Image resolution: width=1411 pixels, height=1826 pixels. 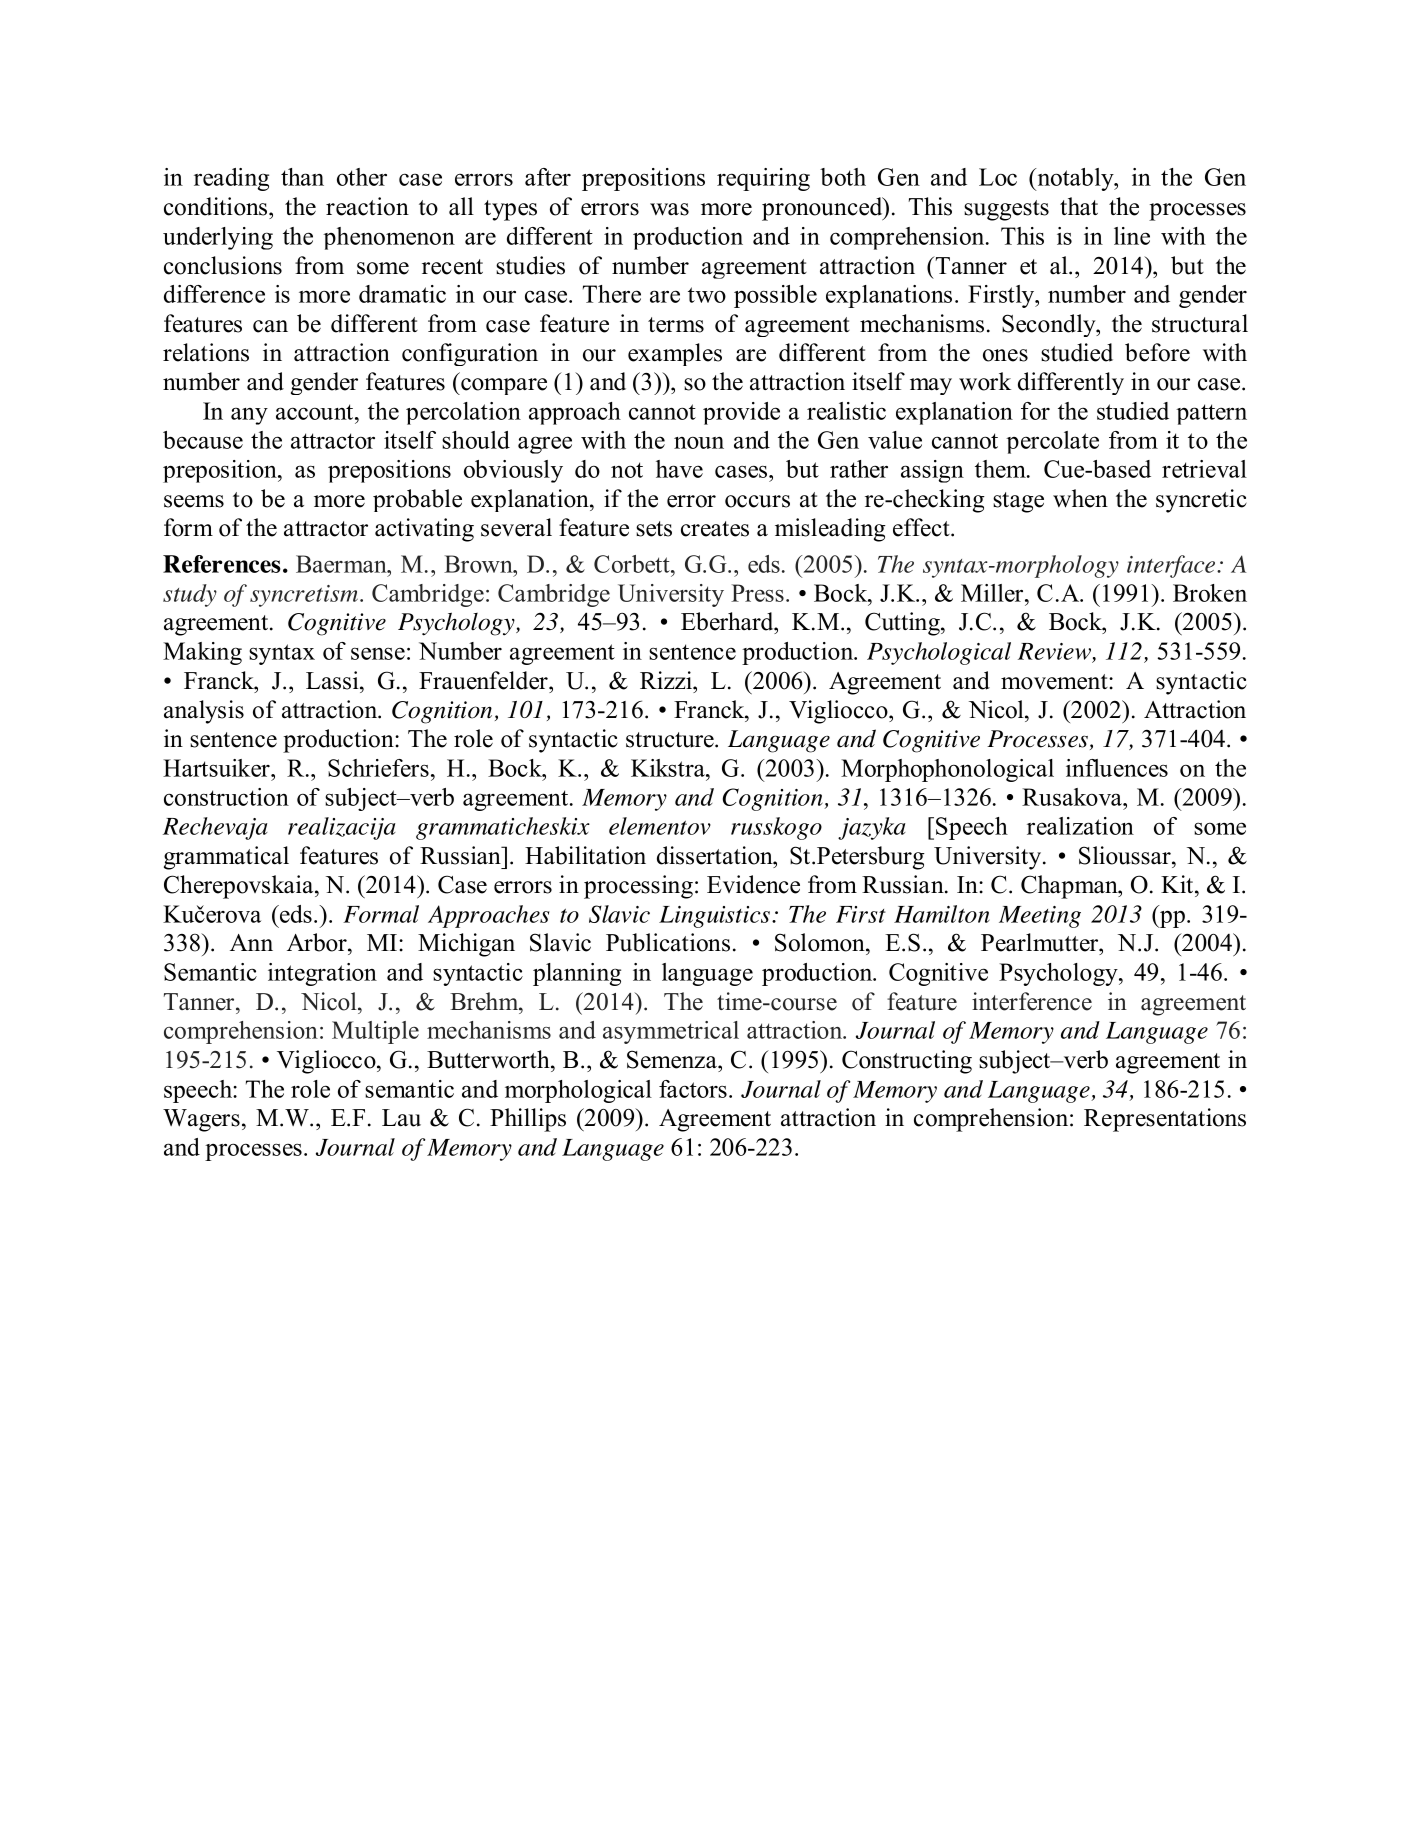 What do you see at coordinates (669, 209) in the document?
I see `was` at bounding box center [669, 209].
